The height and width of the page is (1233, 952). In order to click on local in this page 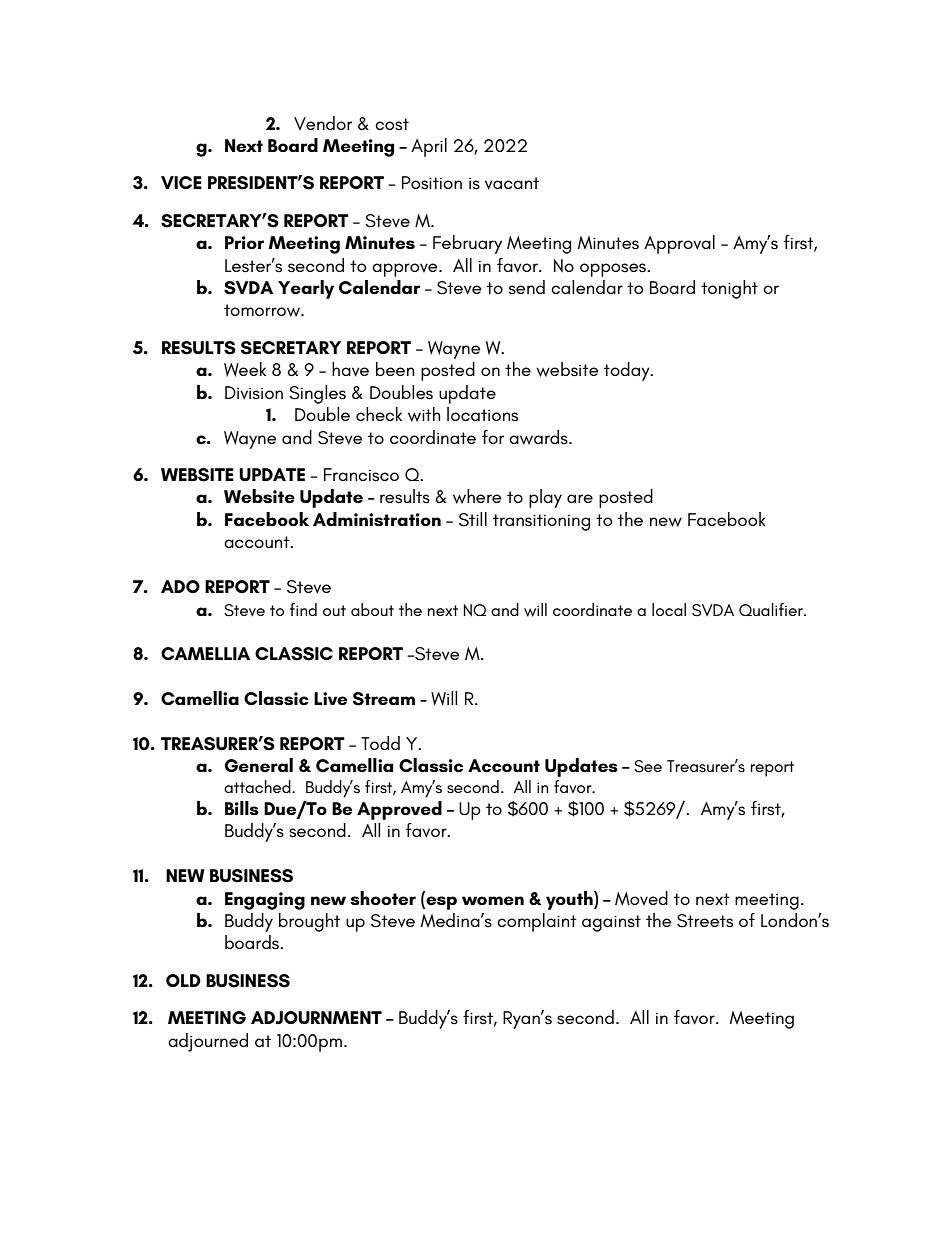, I will do `click(669, 609)`.
